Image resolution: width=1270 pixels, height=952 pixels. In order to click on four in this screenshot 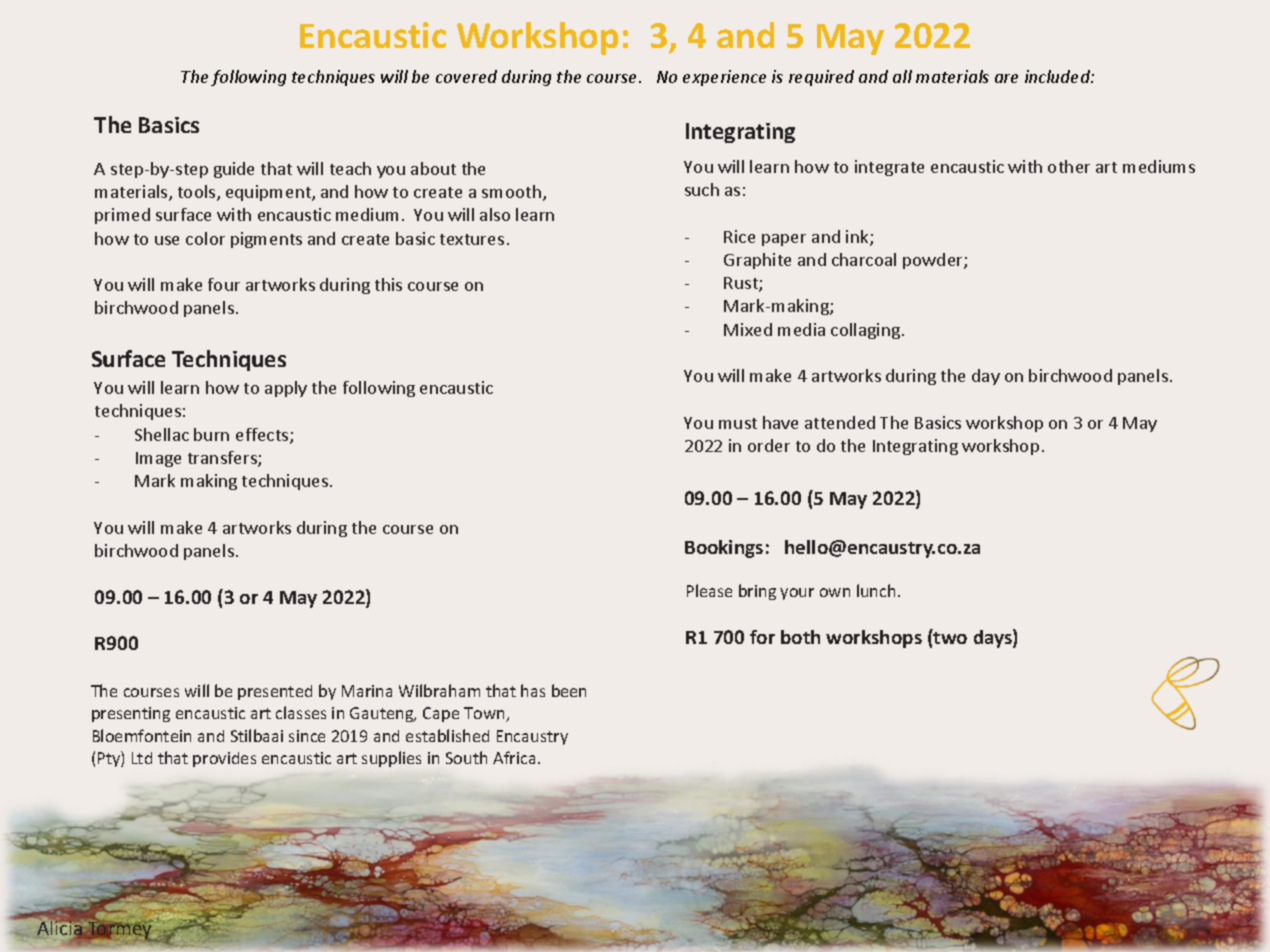, I will do `click(224, 284)`.
